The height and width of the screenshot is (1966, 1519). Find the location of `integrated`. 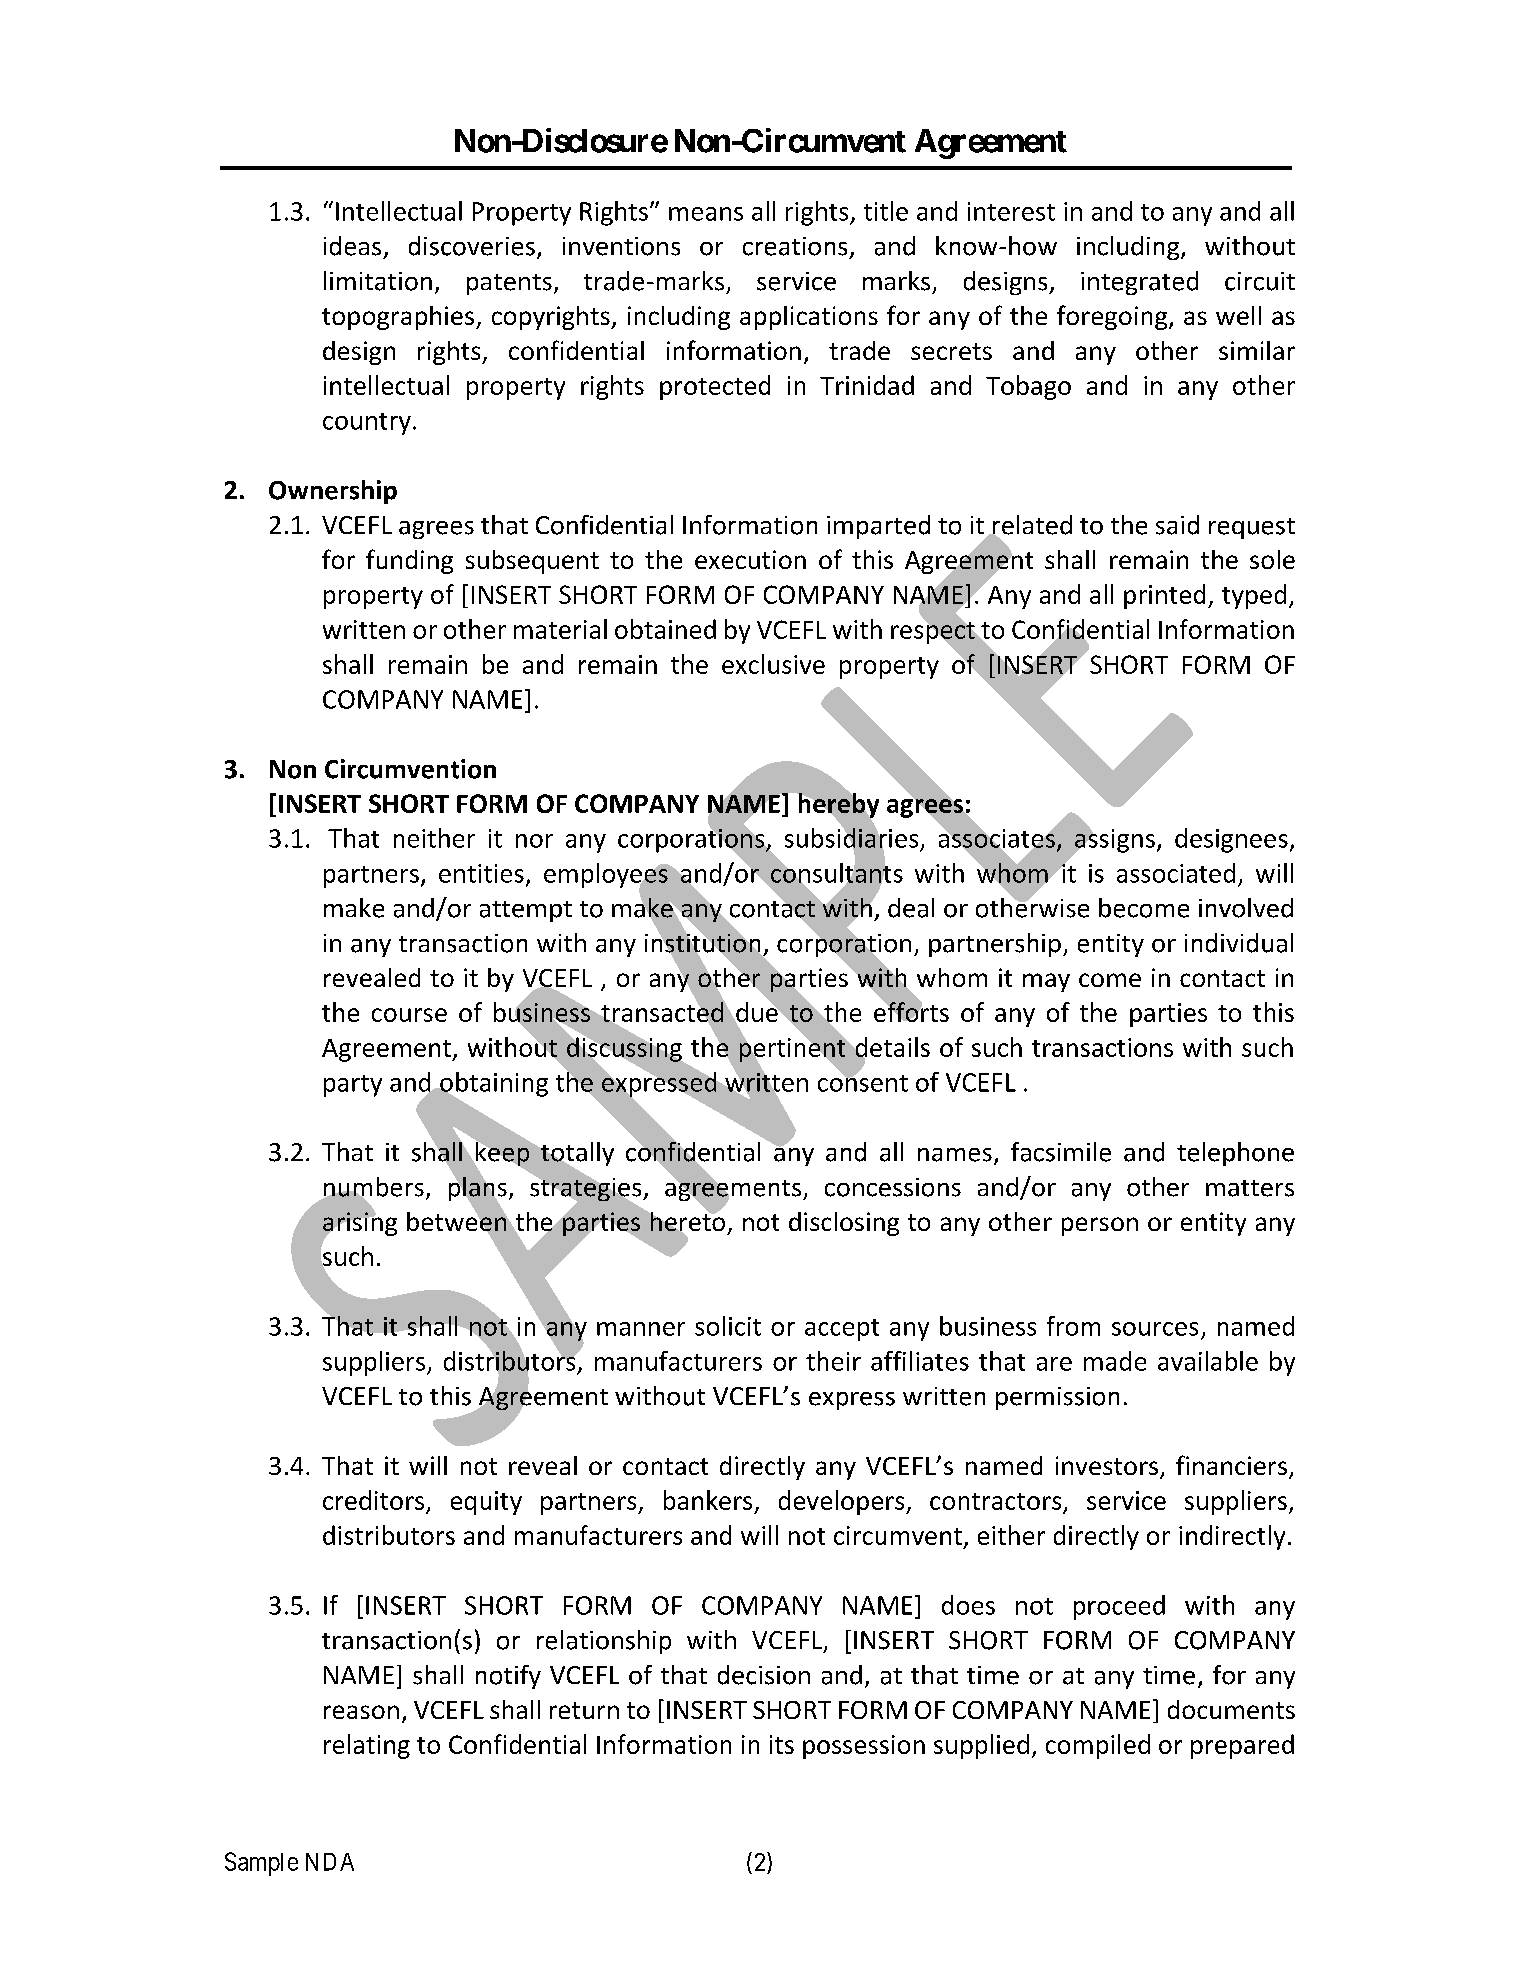

integrated is located at coordinates (1139, 283).
